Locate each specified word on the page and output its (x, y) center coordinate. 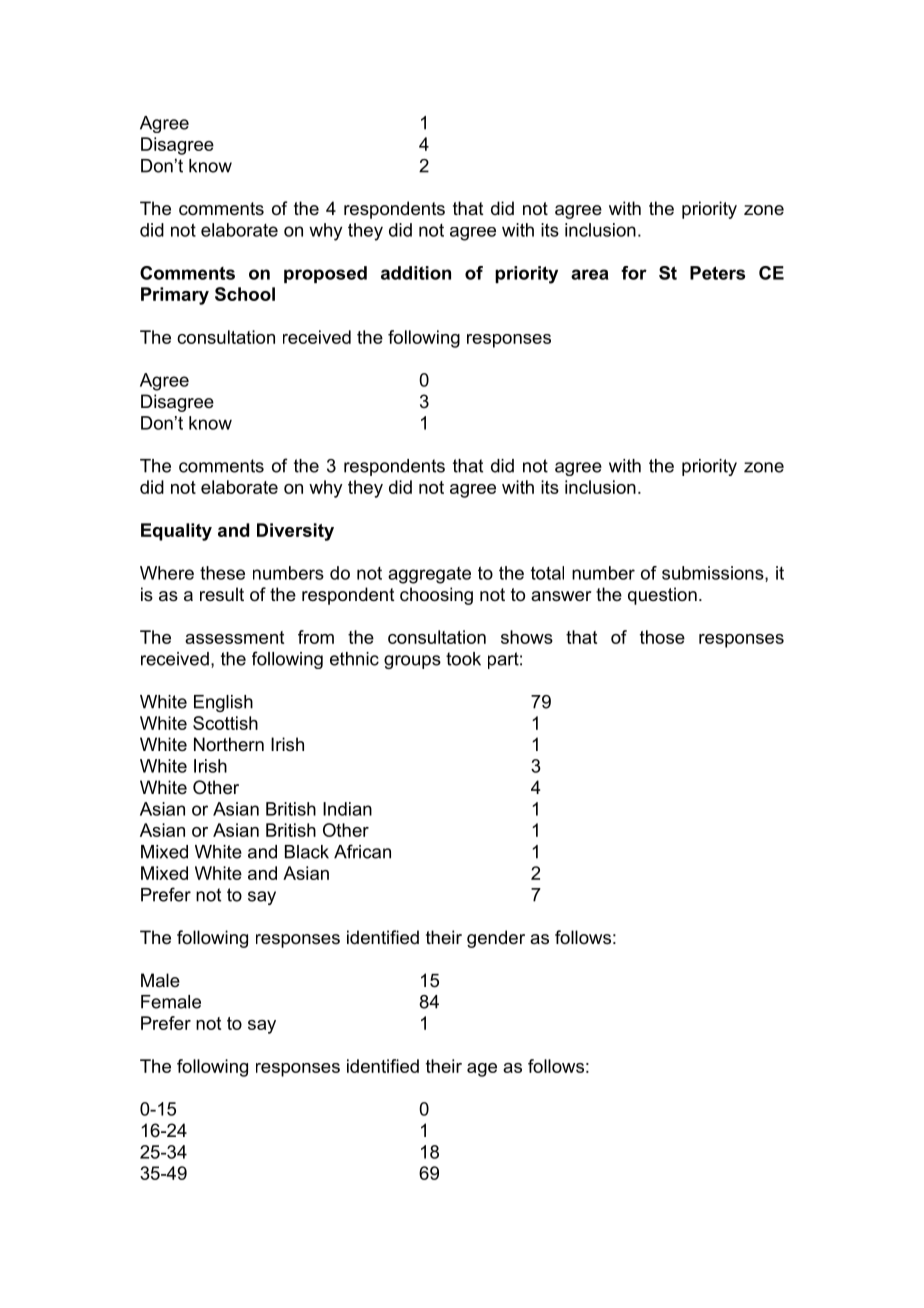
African (362, 851)
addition (416, 273)
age (482, 1070)
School (245, 294)
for (634, 273)
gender (496, 939)
